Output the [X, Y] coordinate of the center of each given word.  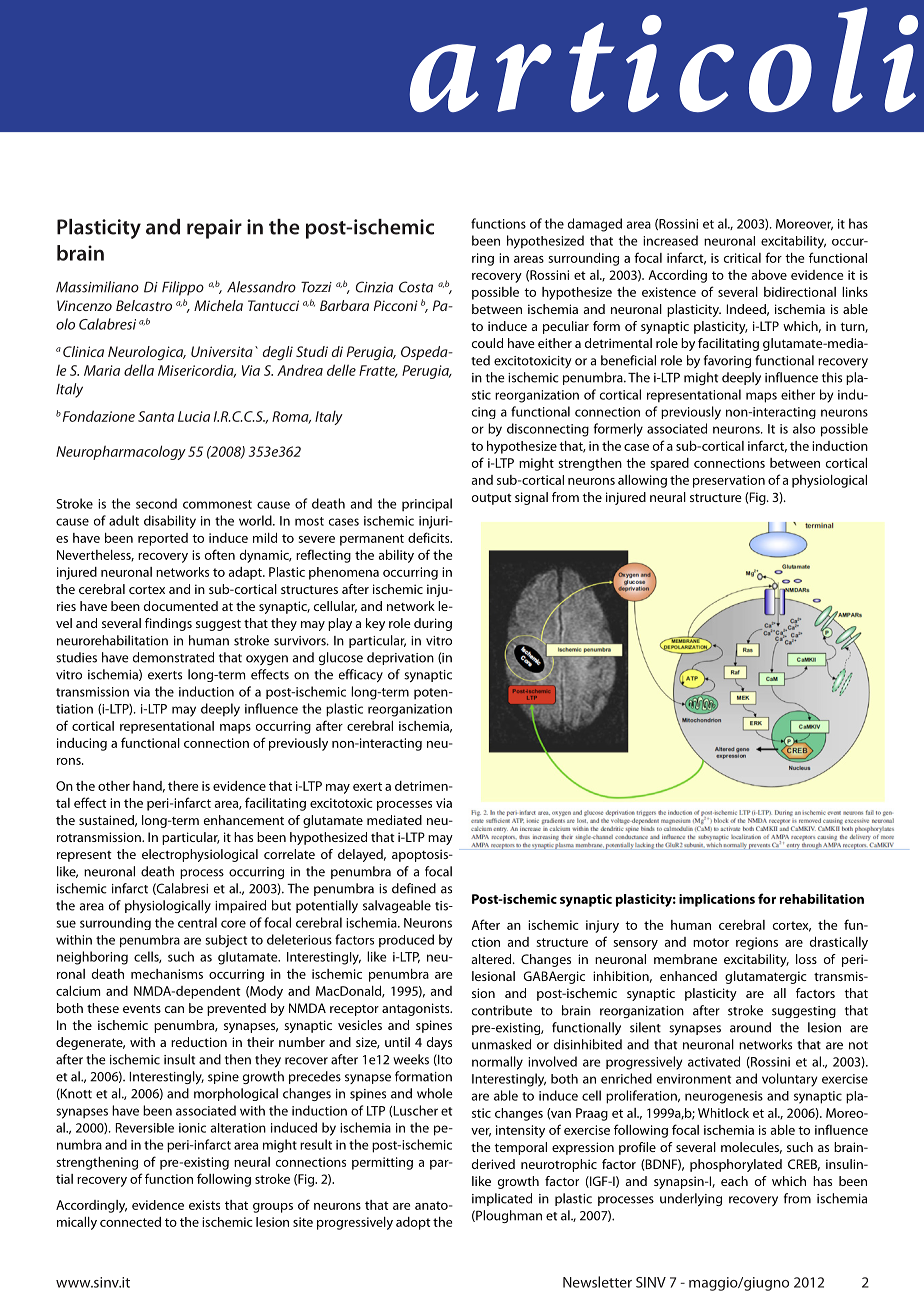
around [750, 1027]
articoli [664, 59]
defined [414, 888]
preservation [729, 481]
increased [670, 240]
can [174, 1009]
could [487, 343]
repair [214, 229]
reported [163, 539]
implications [717, 900]
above [769, 275]
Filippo [183, 288]
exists [204, 1205]
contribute [502, 1010]
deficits [430, 537]
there [183, 786]
